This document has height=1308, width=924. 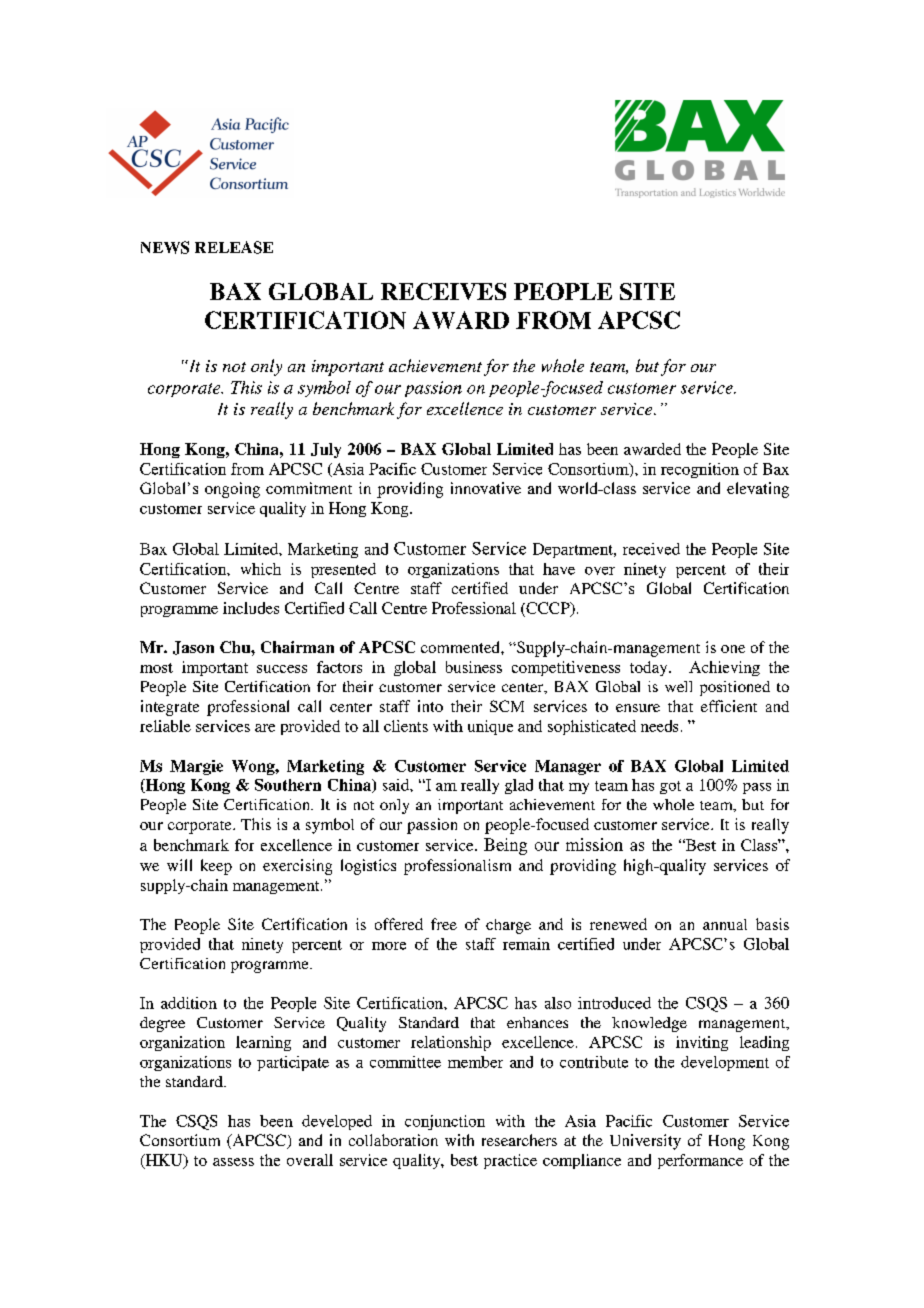 What do you see at coordinates (443, 291) in the document?
I see `RECEIVES` at bounding box center [443, 291].
